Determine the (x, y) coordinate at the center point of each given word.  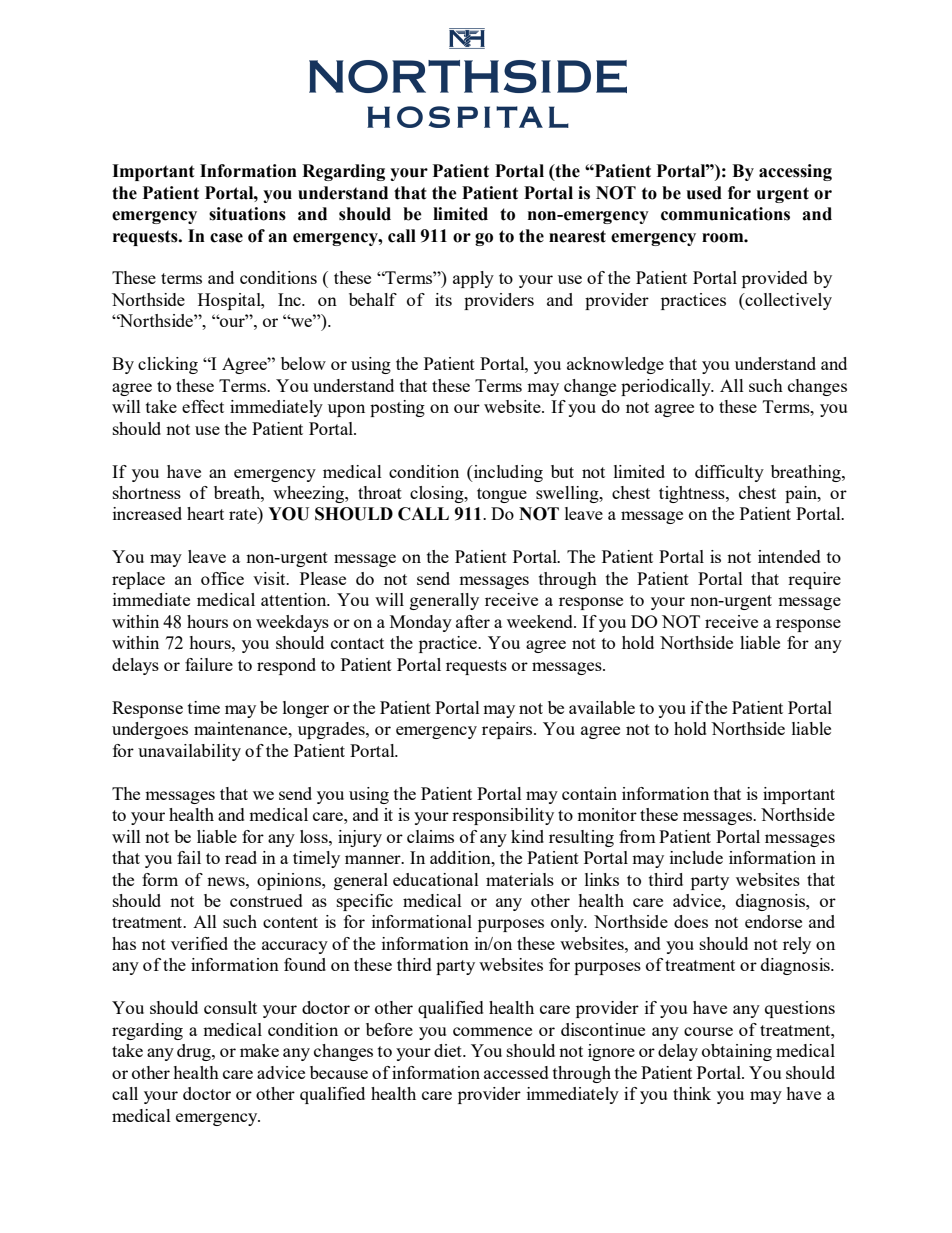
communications (725, 214)
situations (247, 214)
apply (473, 279)
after (473, 621)
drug (195, 1052)
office (222, 578)
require (814, 580)
